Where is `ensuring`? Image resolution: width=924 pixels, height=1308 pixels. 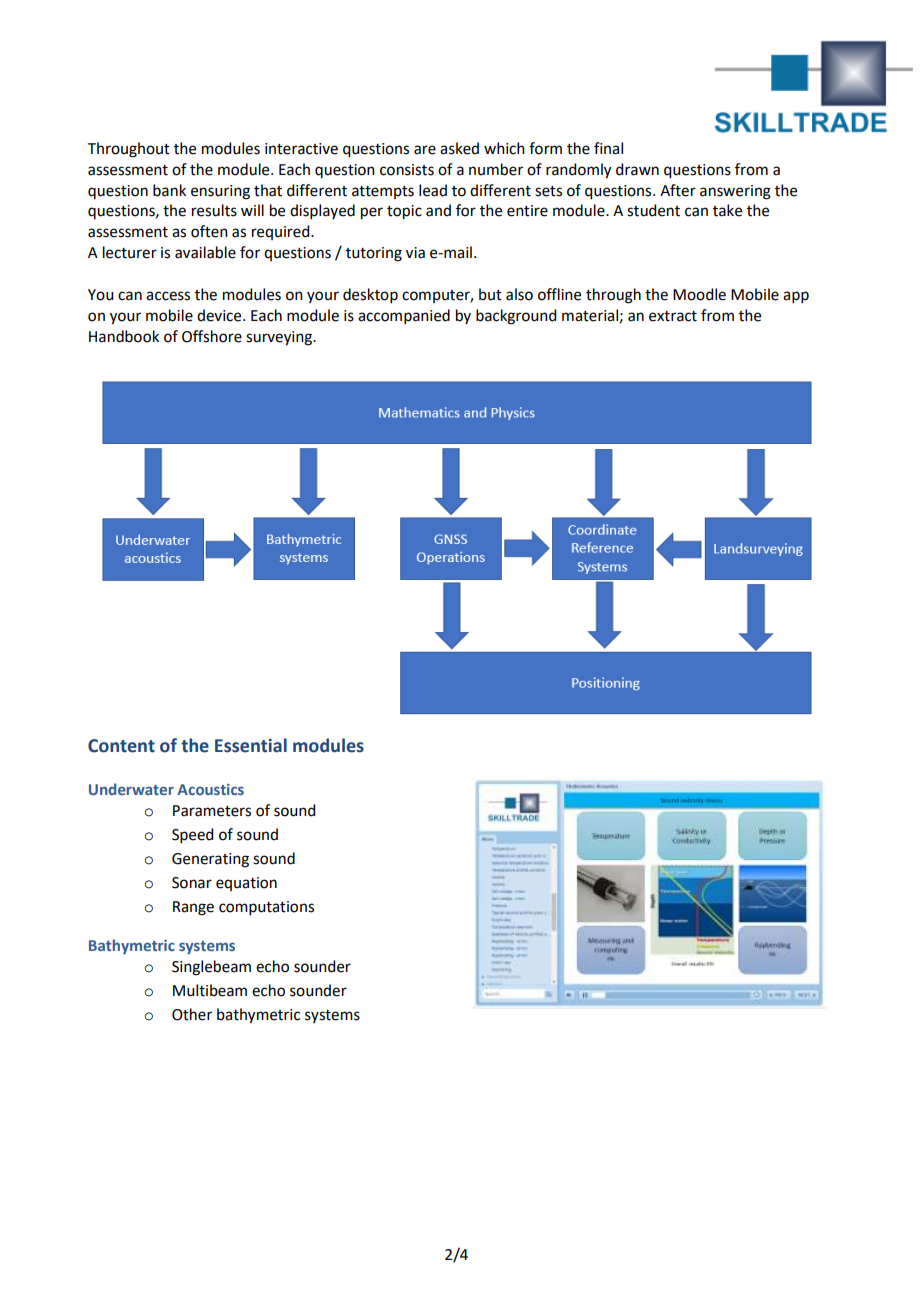 ensuring is located at coordinates (220, 192).
